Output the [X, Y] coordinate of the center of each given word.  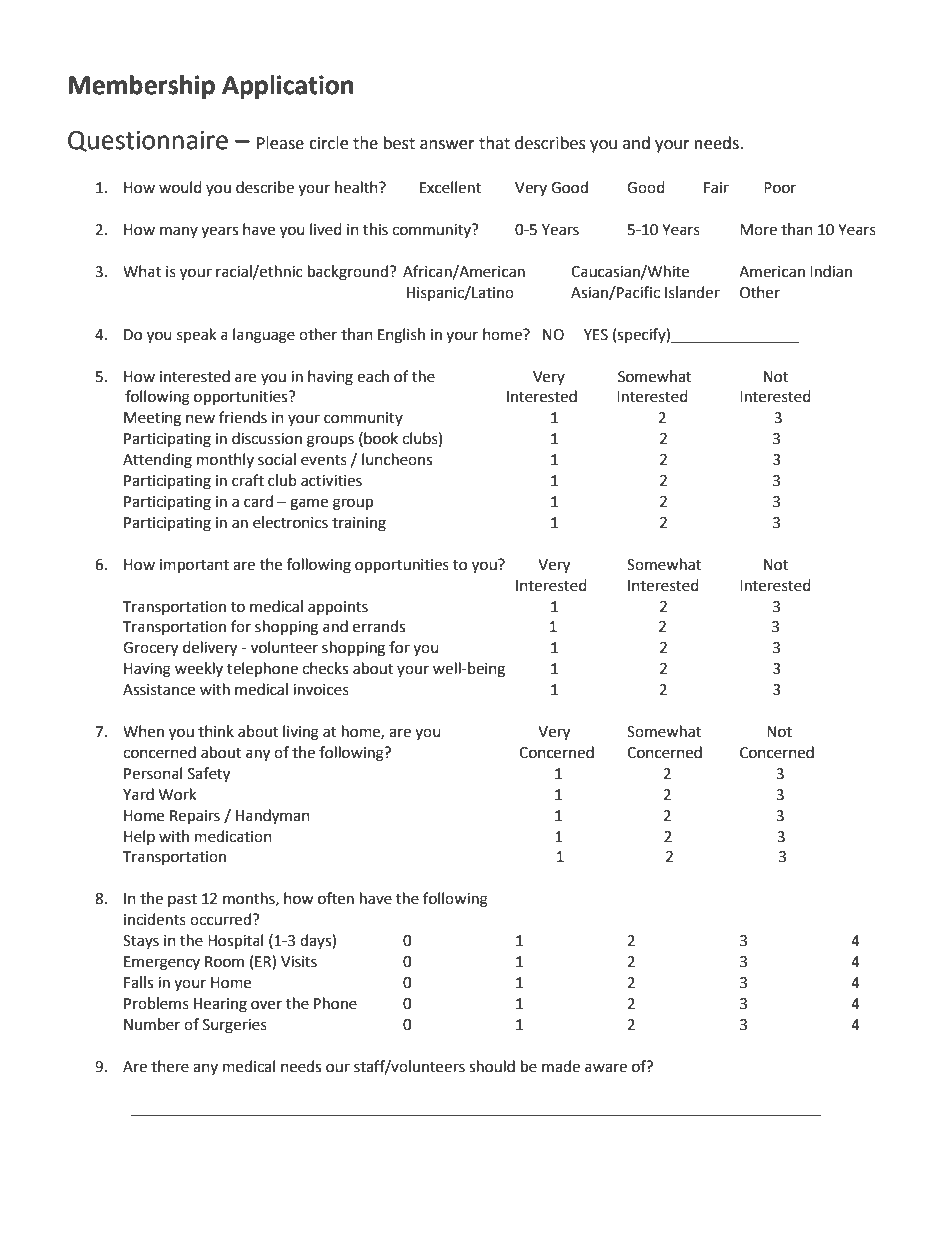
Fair [716, 188]
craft [248, 480]
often [336, 898]
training [359, 524]
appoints [338, 608]
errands [379, 626]
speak [196, 335]
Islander [692, 292]
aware [606, 1068]
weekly [199, 669]
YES [596, 335]
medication [233, 836]
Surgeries [235, 1026]
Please [280, 143]
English [401, 336]
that [494, 143]
